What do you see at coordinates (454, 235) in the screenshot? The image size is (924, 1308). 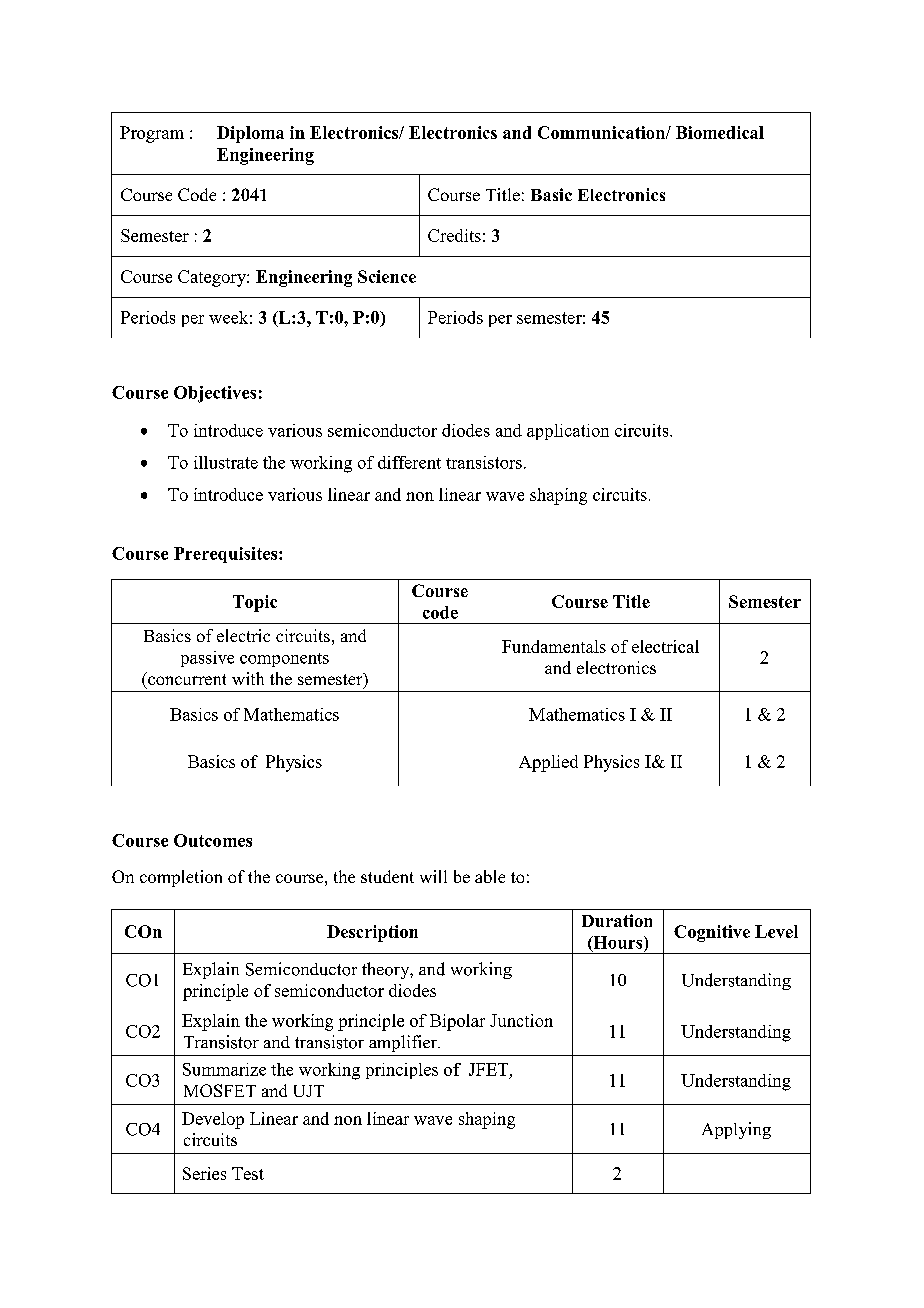 I see `Credits` at bounding box center [454, 235].
